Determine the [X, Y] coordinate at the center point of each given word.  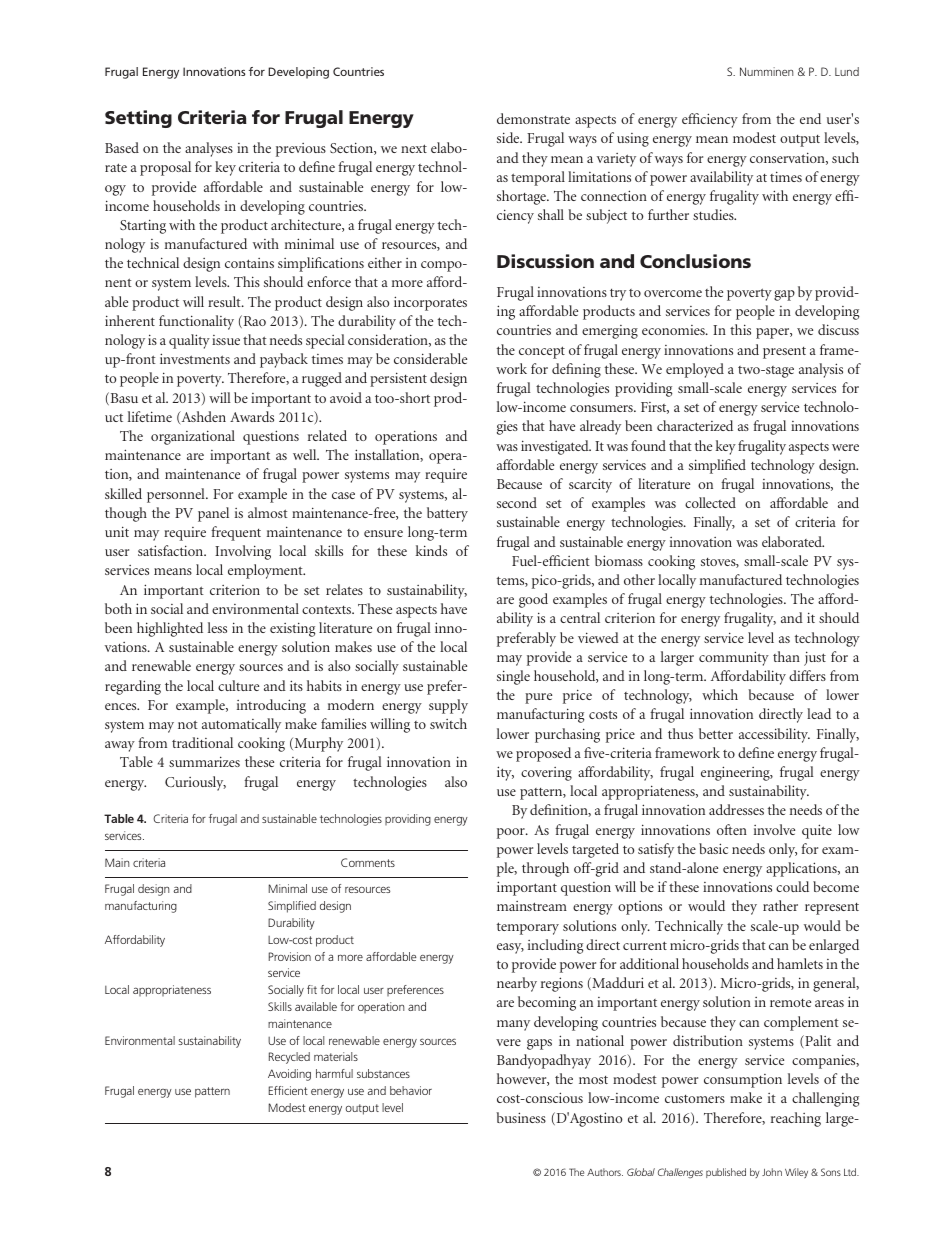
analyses [209, 149]
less [217, 627]
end [810, 118]
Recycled [289, 1058]
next [414, 148]
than [786, 656]
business [521, 1117]
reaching [796, 1119]
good [533, 600]
